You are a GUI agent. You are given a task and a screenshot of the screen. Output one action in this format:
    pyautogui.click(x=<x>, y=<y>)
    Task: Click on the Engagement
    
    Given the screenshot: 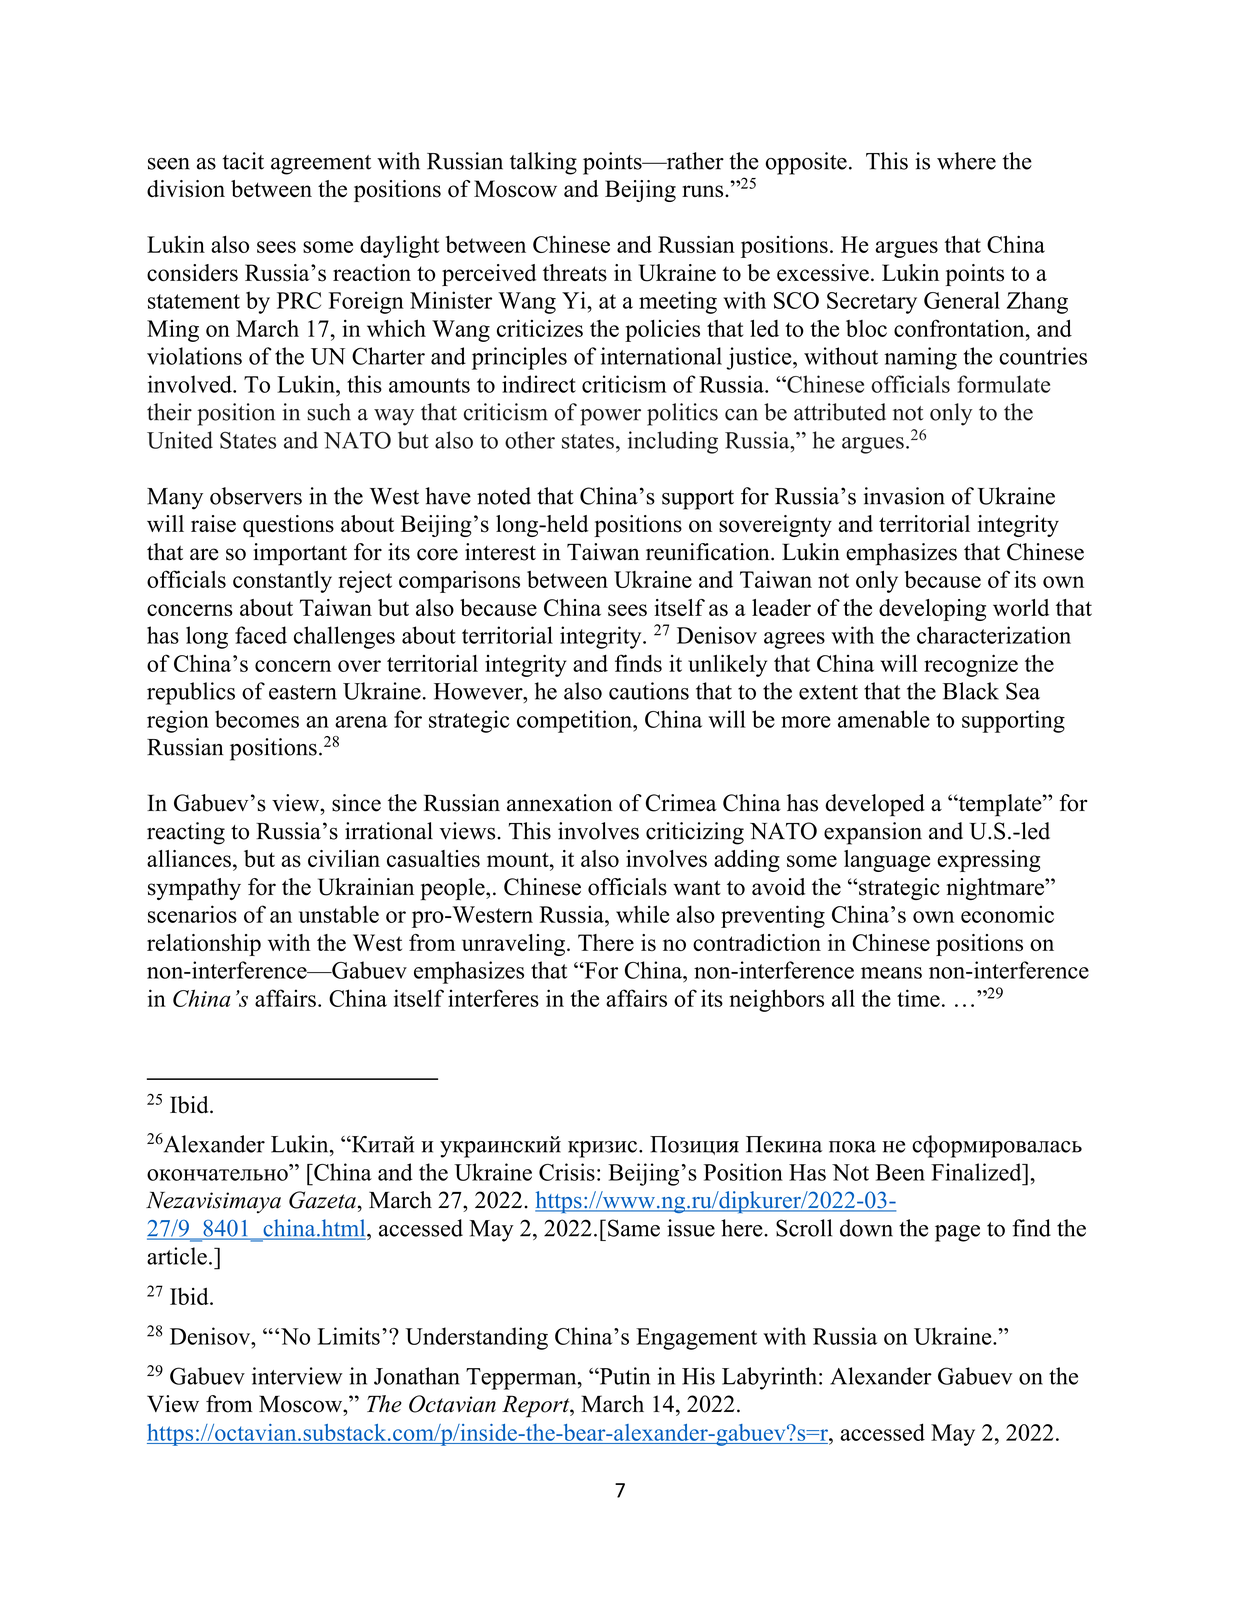 What is the action you would take?
    pyautogui.click(x=696, y=1339)
